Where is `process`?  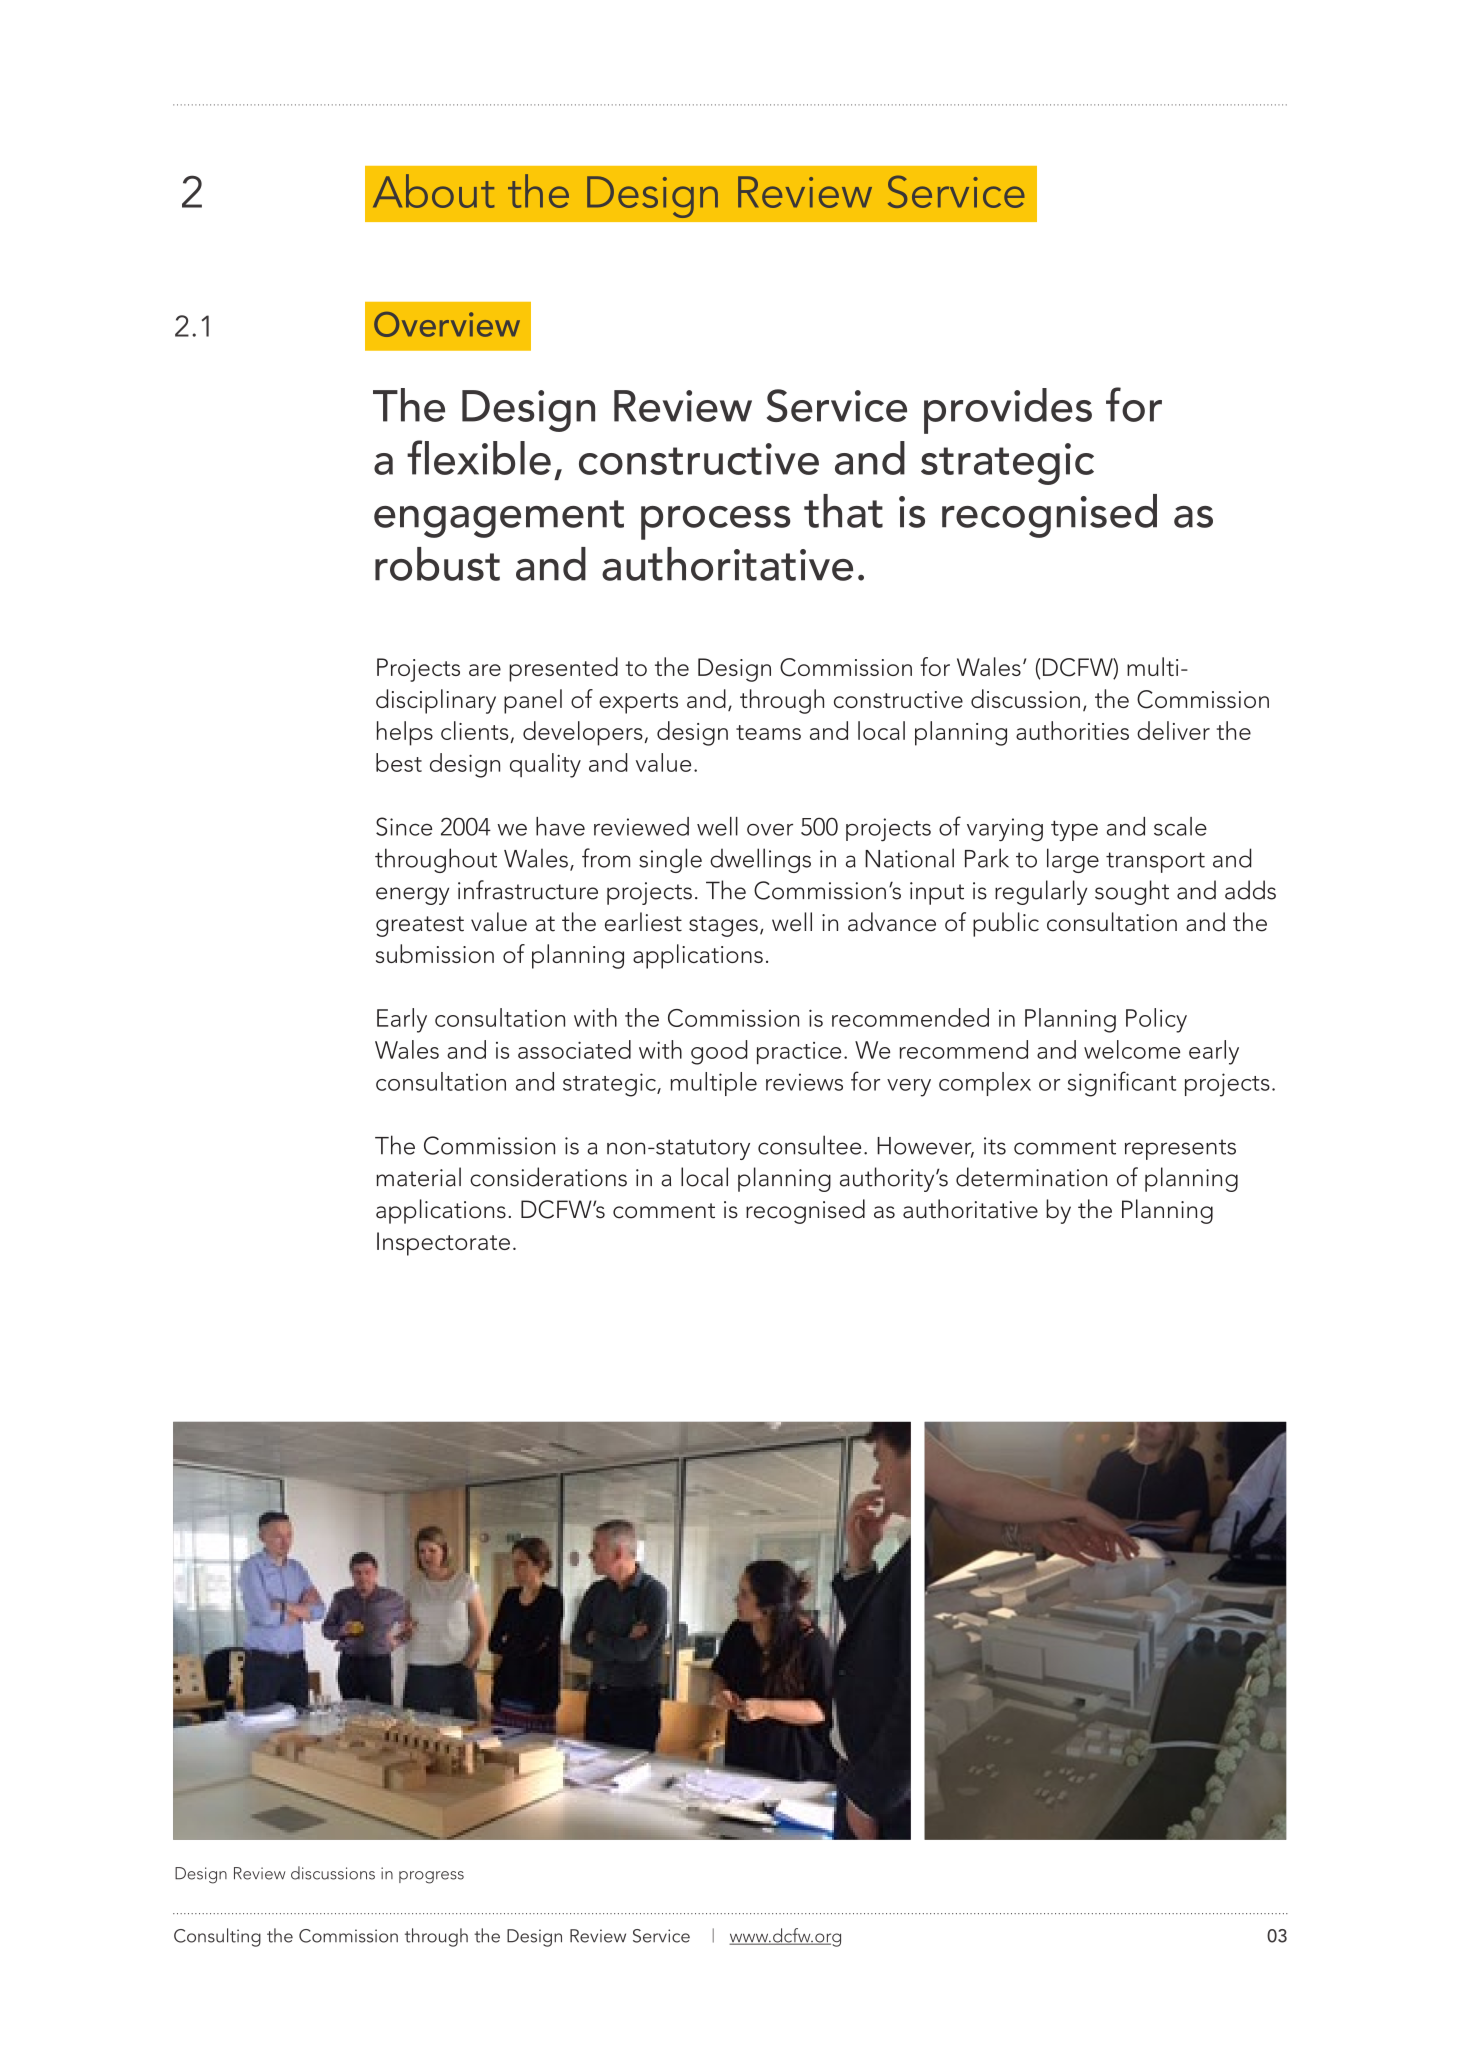
process is located at coordinates (716, 523).
